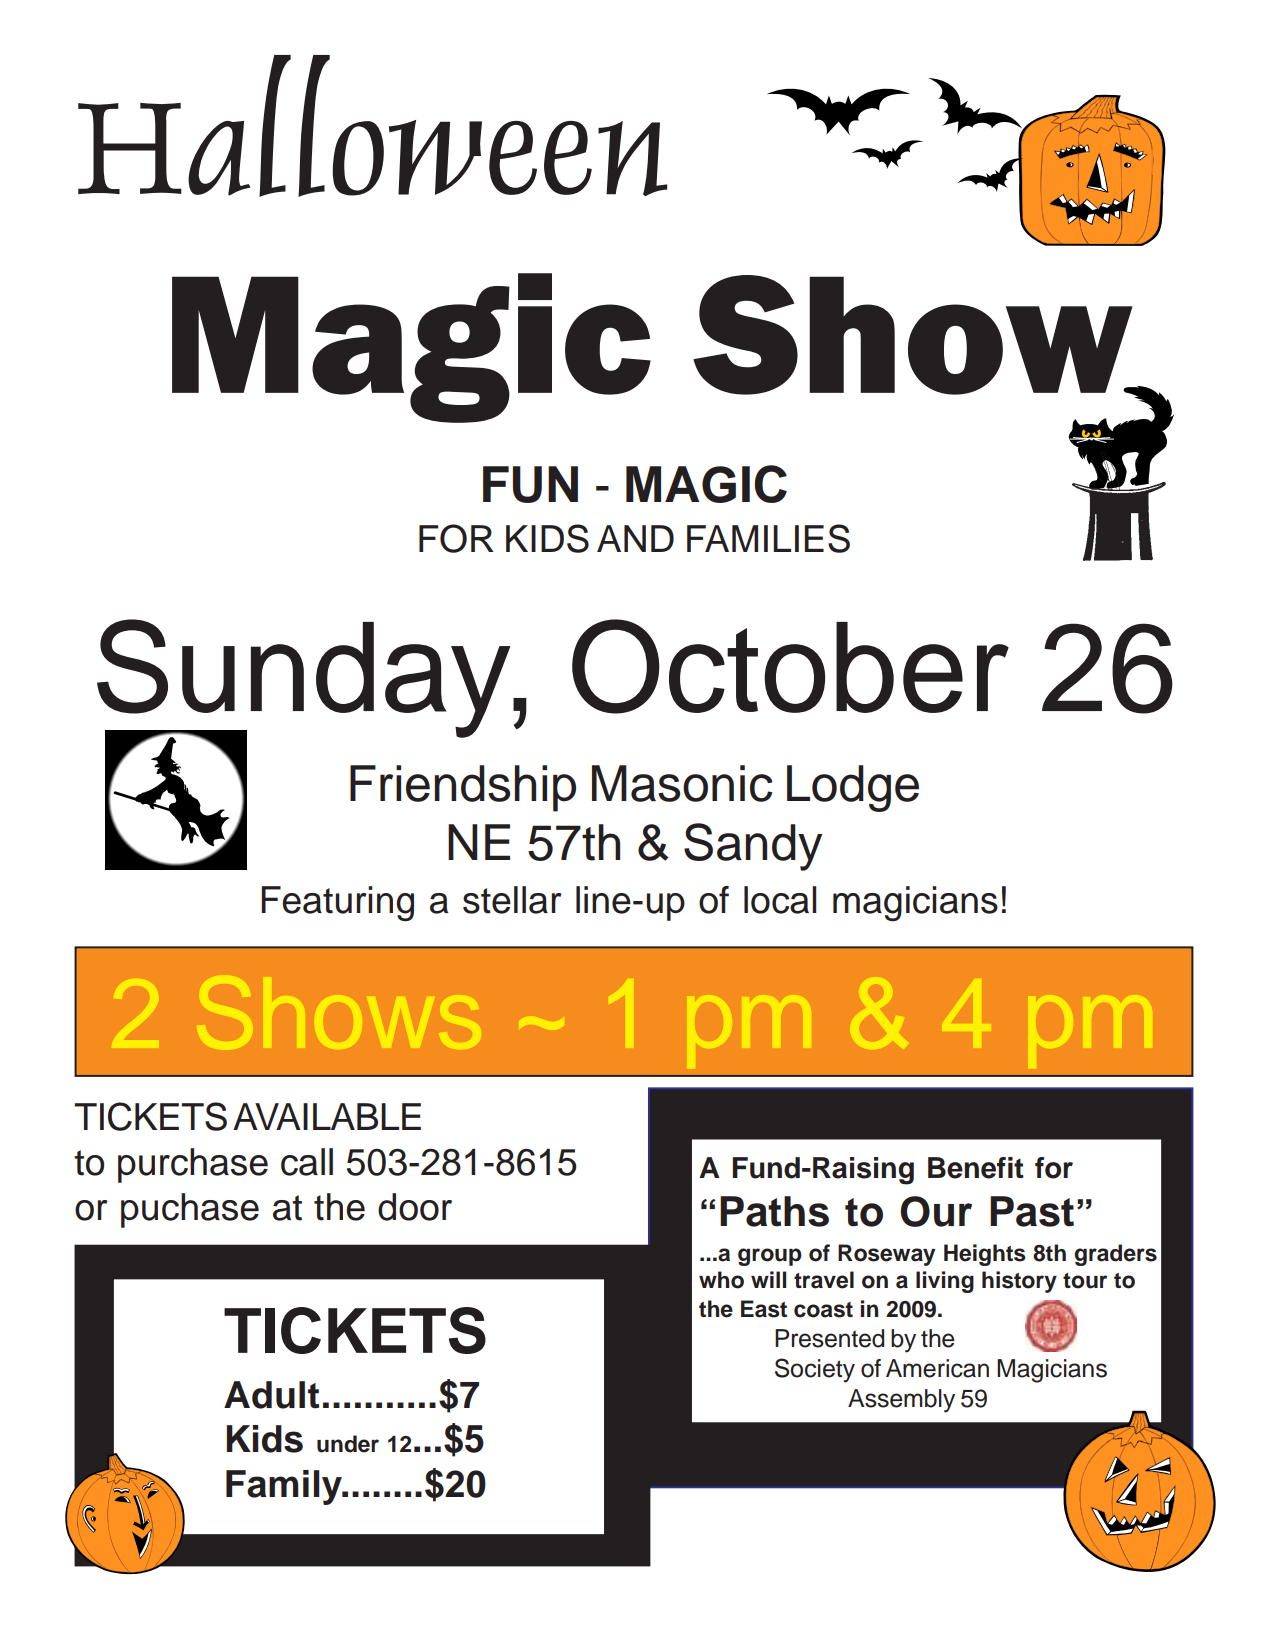 Image resolution: width=1268 pixels, height=1641 pixels. I want to click on October, so click(790, 666).
